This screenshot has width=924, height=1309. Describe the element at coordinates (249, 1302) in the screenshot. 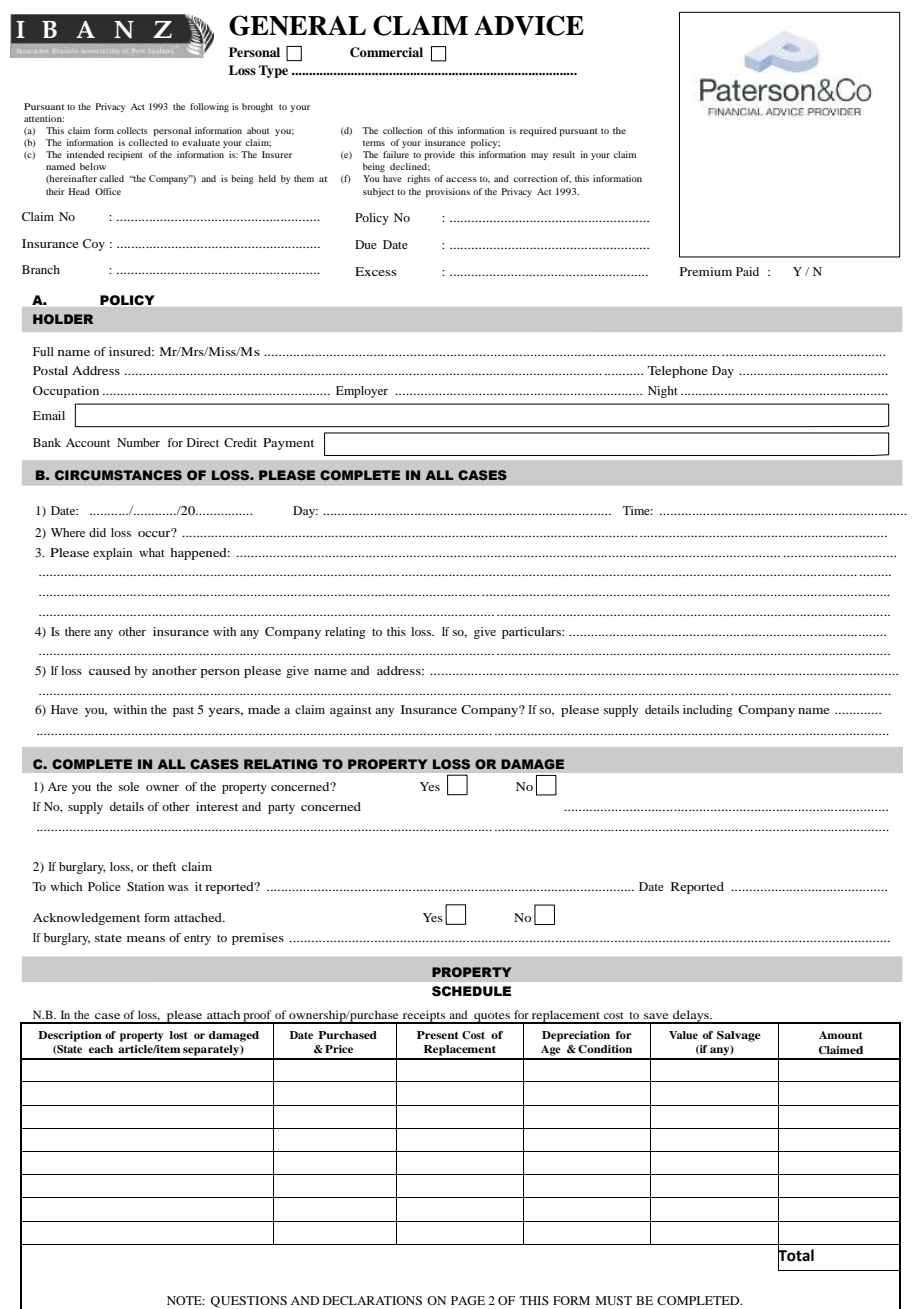

I see `QUESTIONS` at that location.
